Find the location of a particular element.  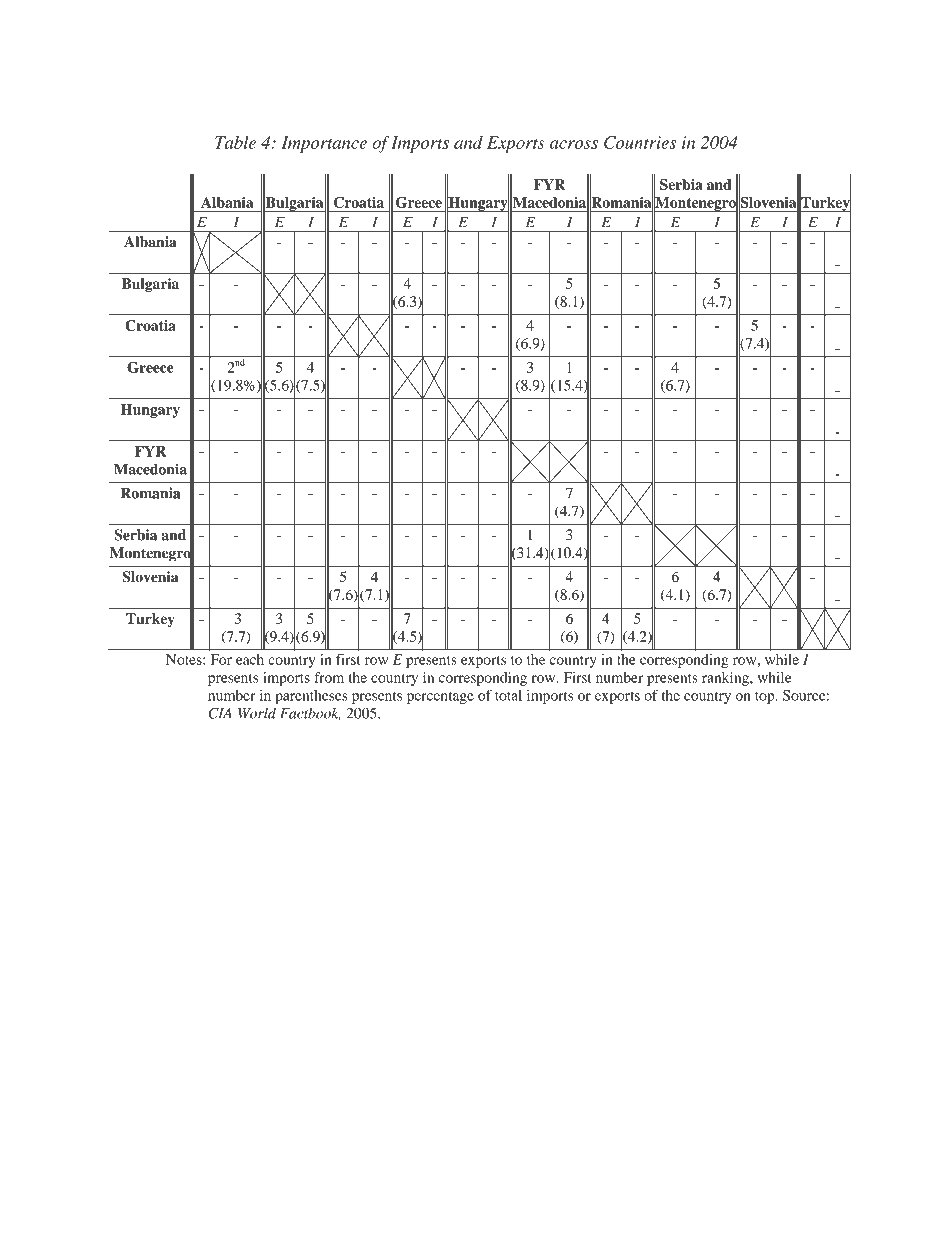

For is located at coordinates (221, 659).
